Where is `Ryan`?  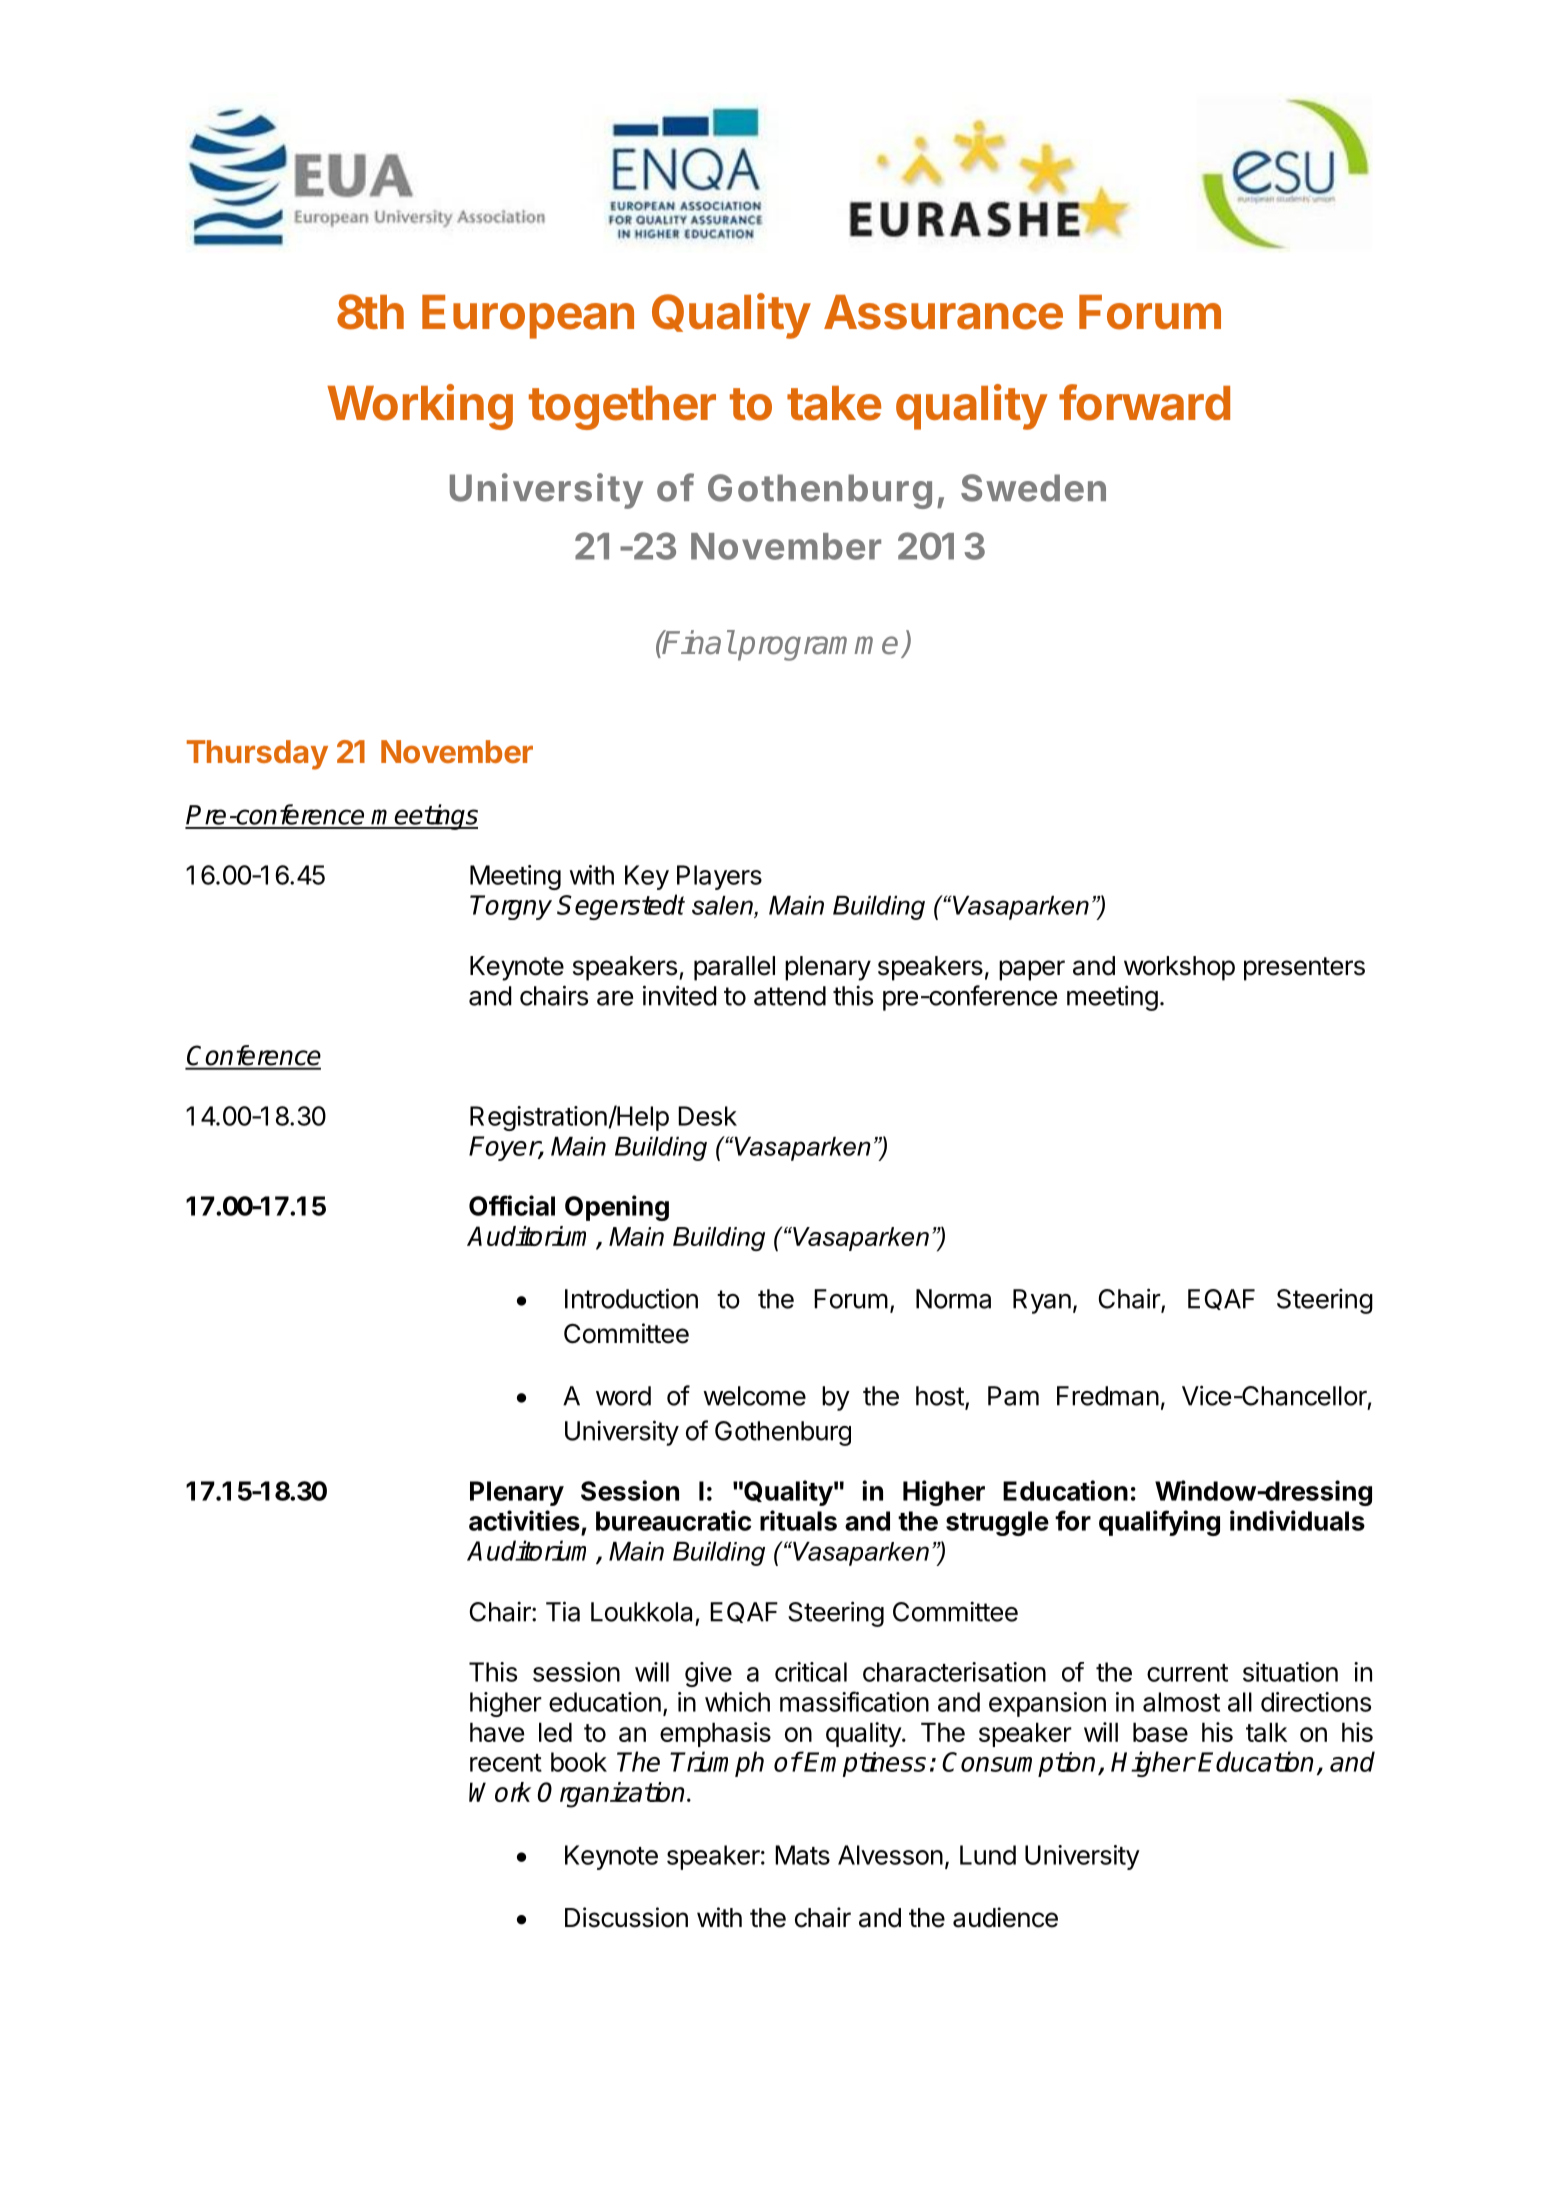
Ryan is located at coordinates (1042, 1301).
